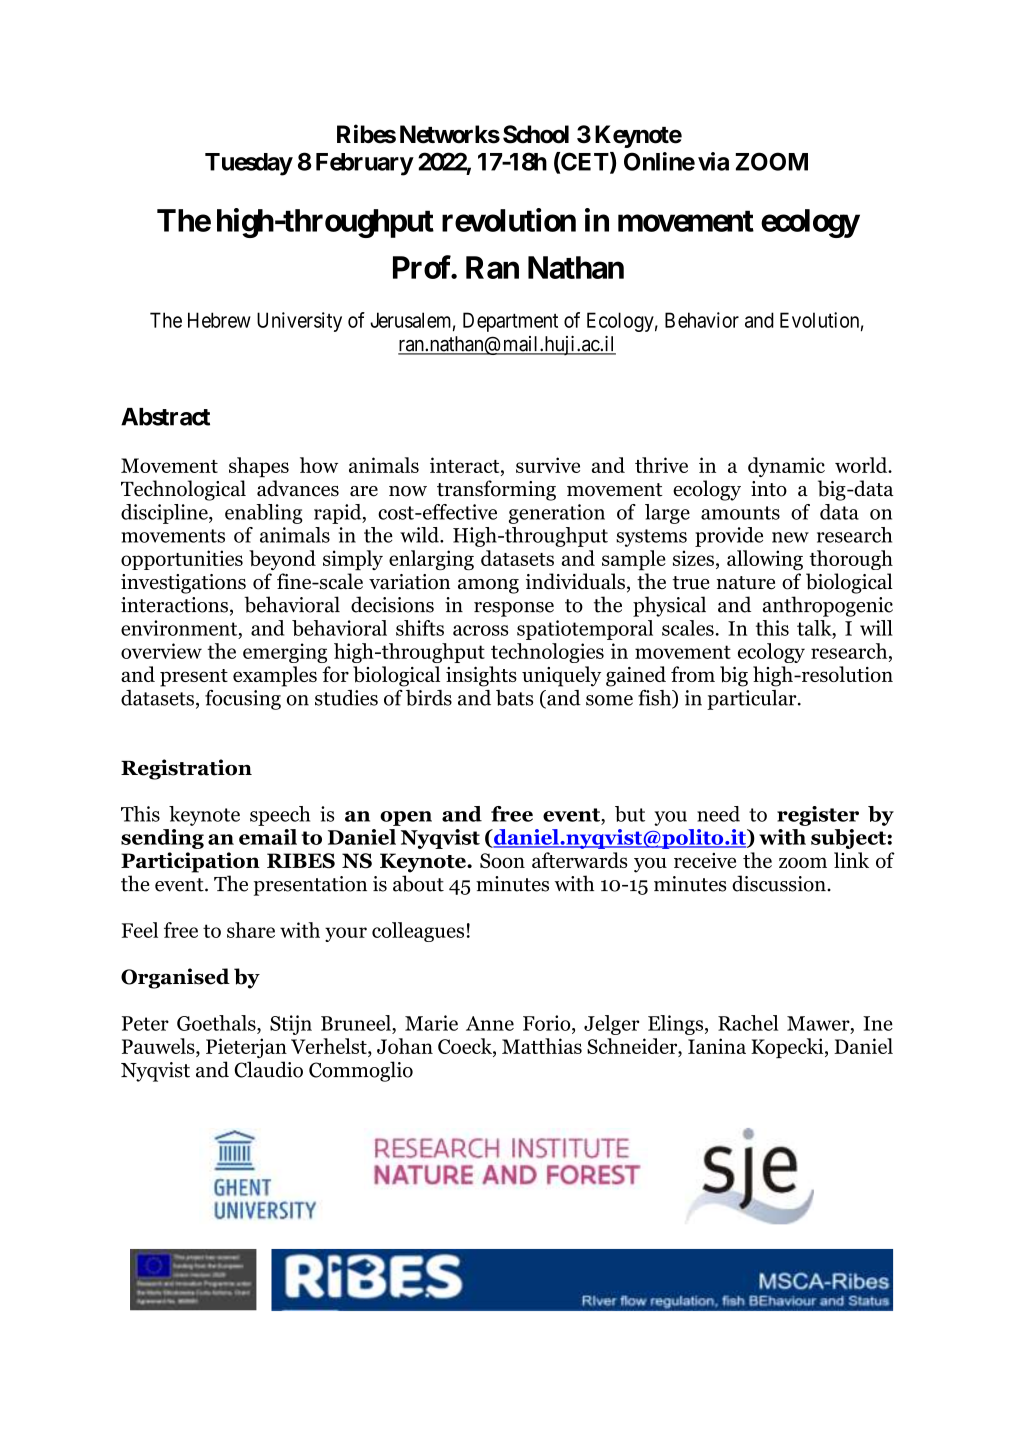  What do you see at coordinates (183, 584) in the image?
I see `investigations` at bounding box center [183, 584].
